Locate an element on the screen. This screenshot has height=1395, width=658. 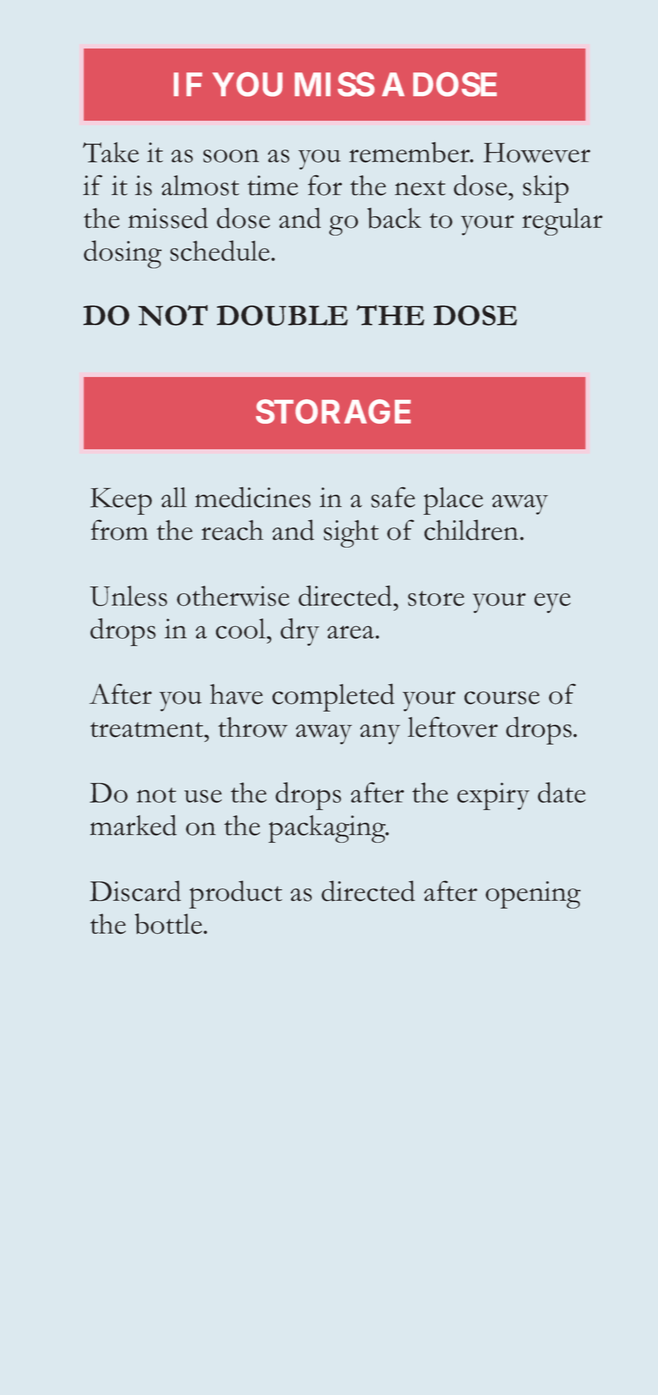
Unless is located at coordinates (128, 596).
